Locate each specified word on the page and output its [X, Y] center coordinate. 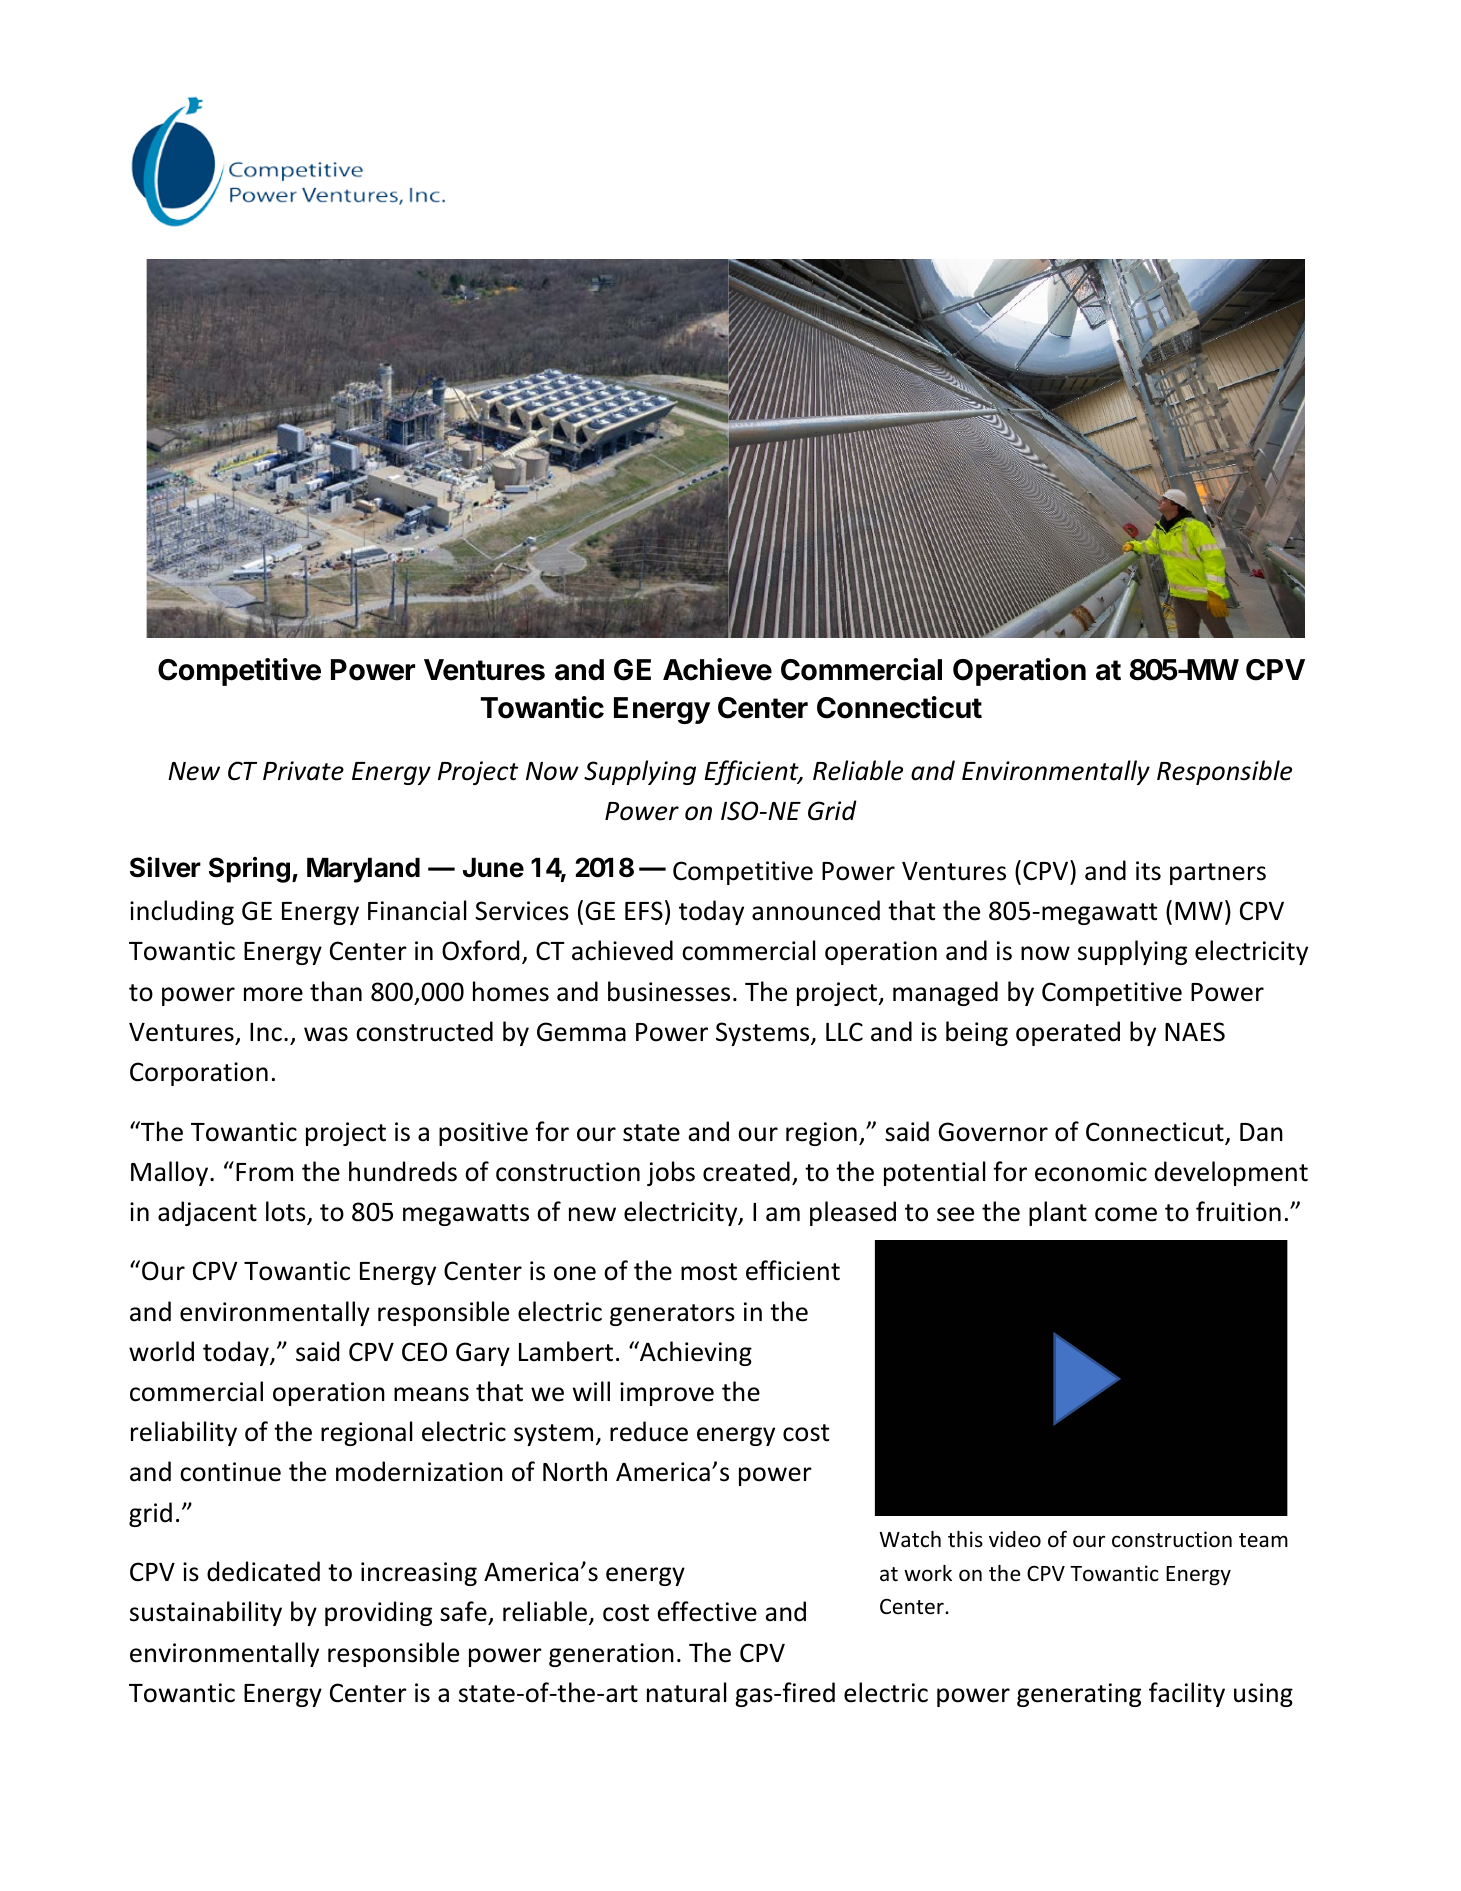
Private [303, 771]
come [1126, 1214]
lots [287, 1212]
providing [378, 1613]
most [709, 1272]
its [1148, 871]
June [493, 868]
